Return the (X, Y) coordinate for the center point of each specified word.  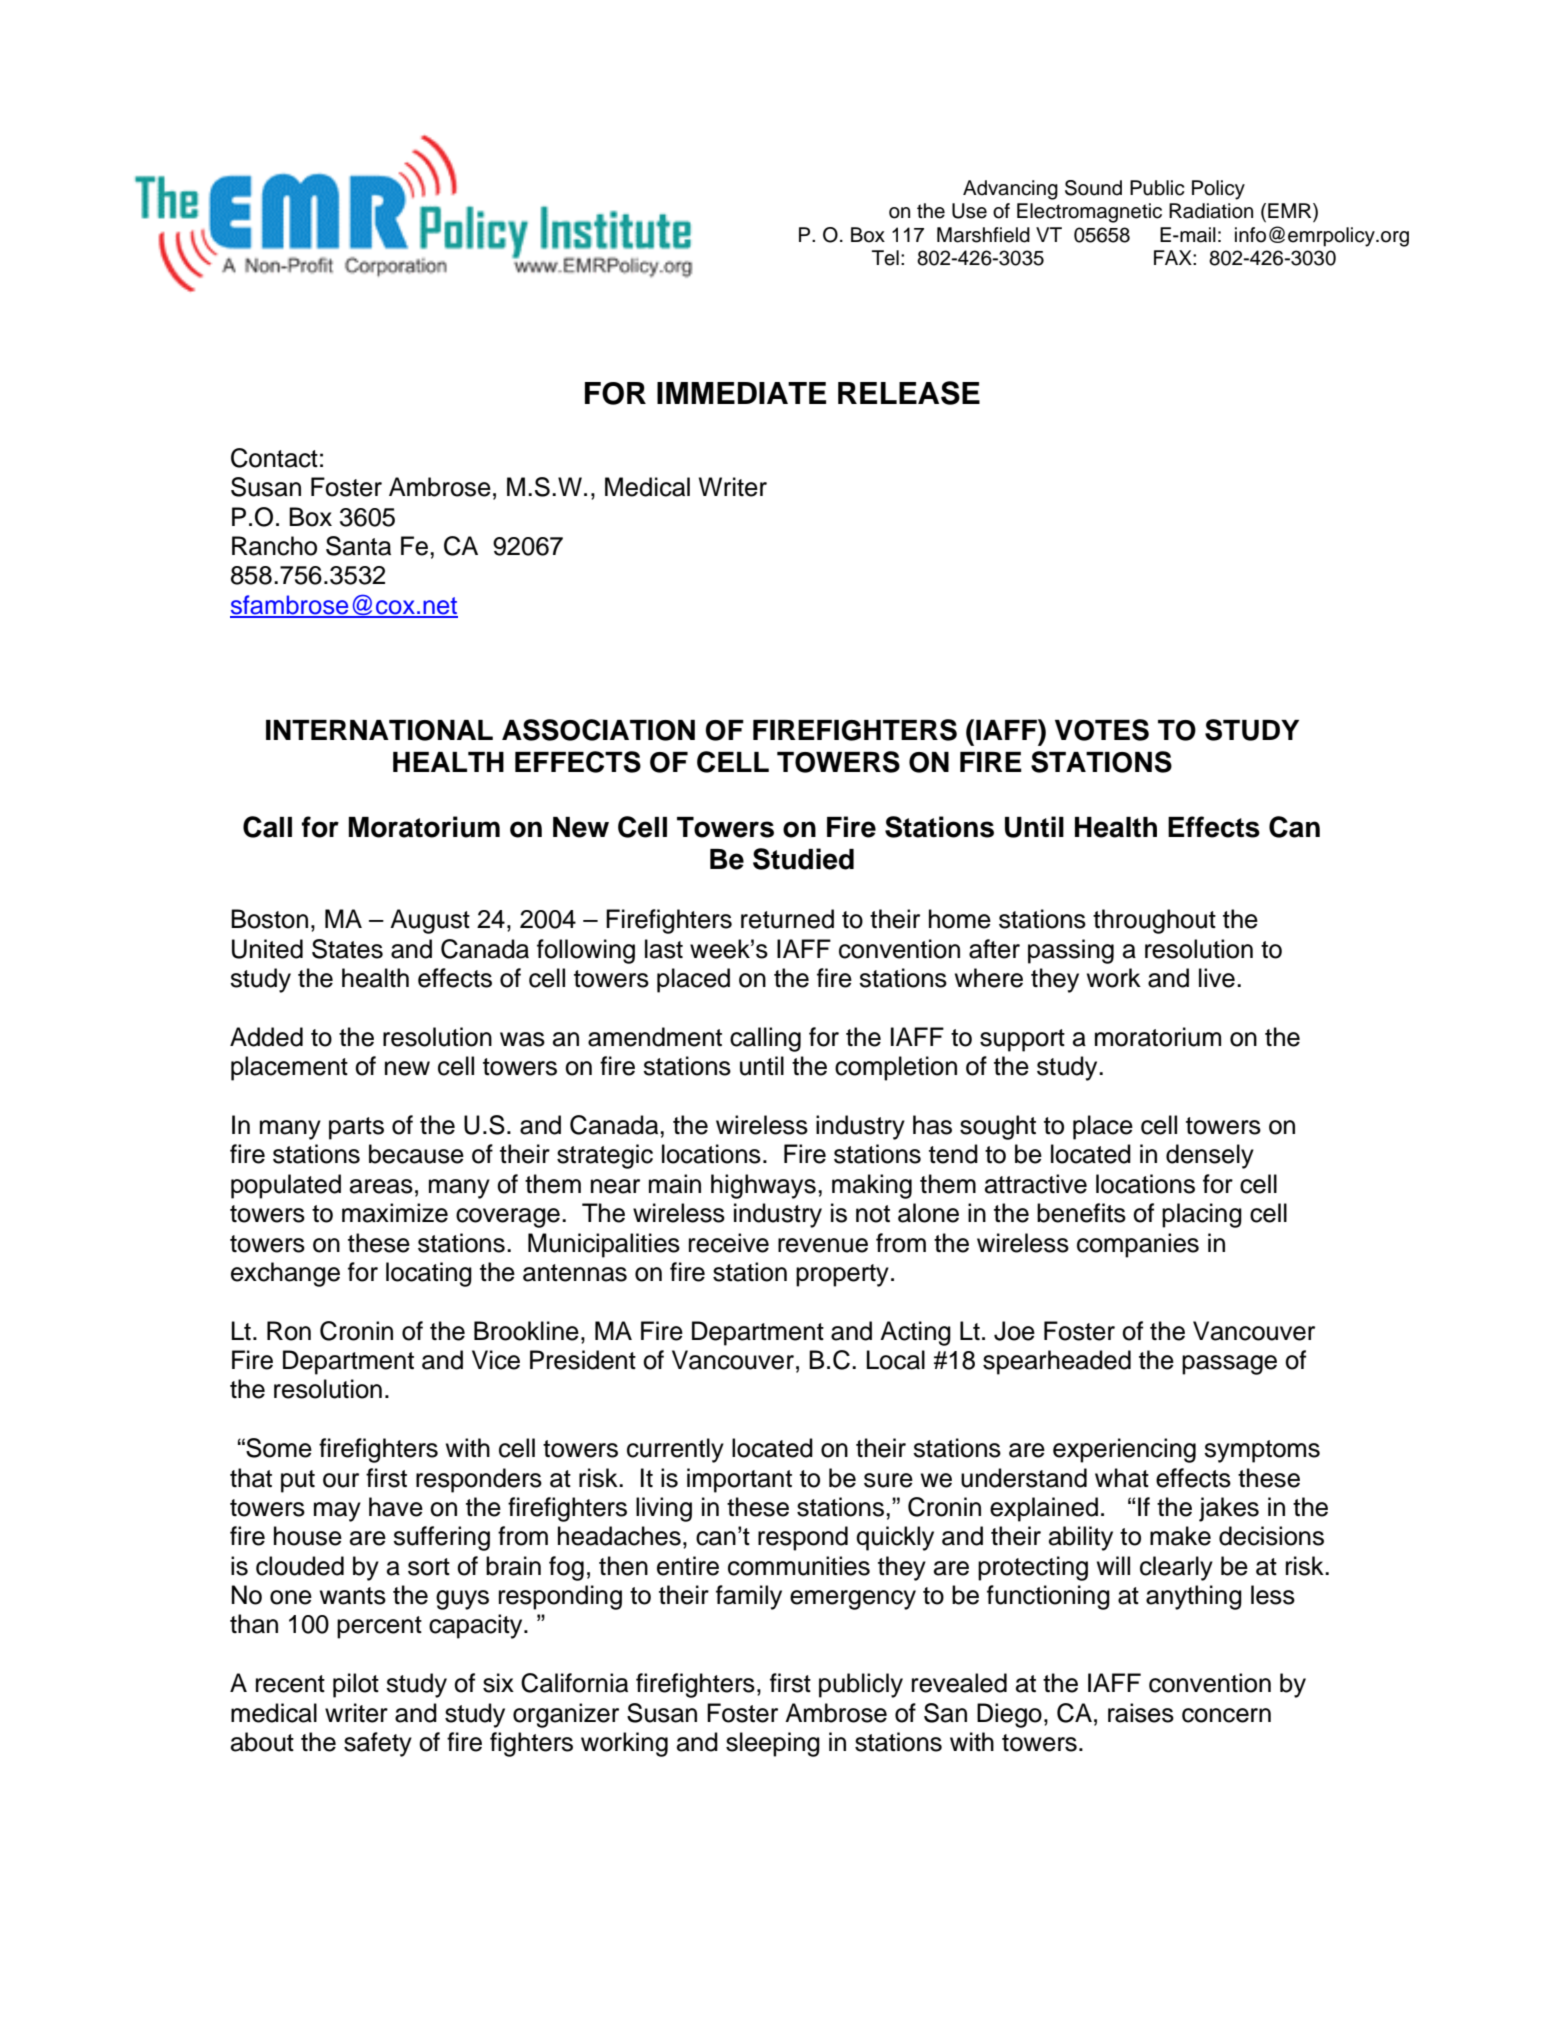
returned (787, 919)
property (842, 1275)
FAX (1174, 257)
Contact (274, 458)
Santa (358, 546)
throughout (1154, 921)
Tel (885, 258)
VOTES (1102, 730)
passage (1229, 1365)
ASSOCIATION (598, 730)
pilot (356, 1685)
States (347, 949)
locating (429, 1274)
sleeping (773, 1744)
